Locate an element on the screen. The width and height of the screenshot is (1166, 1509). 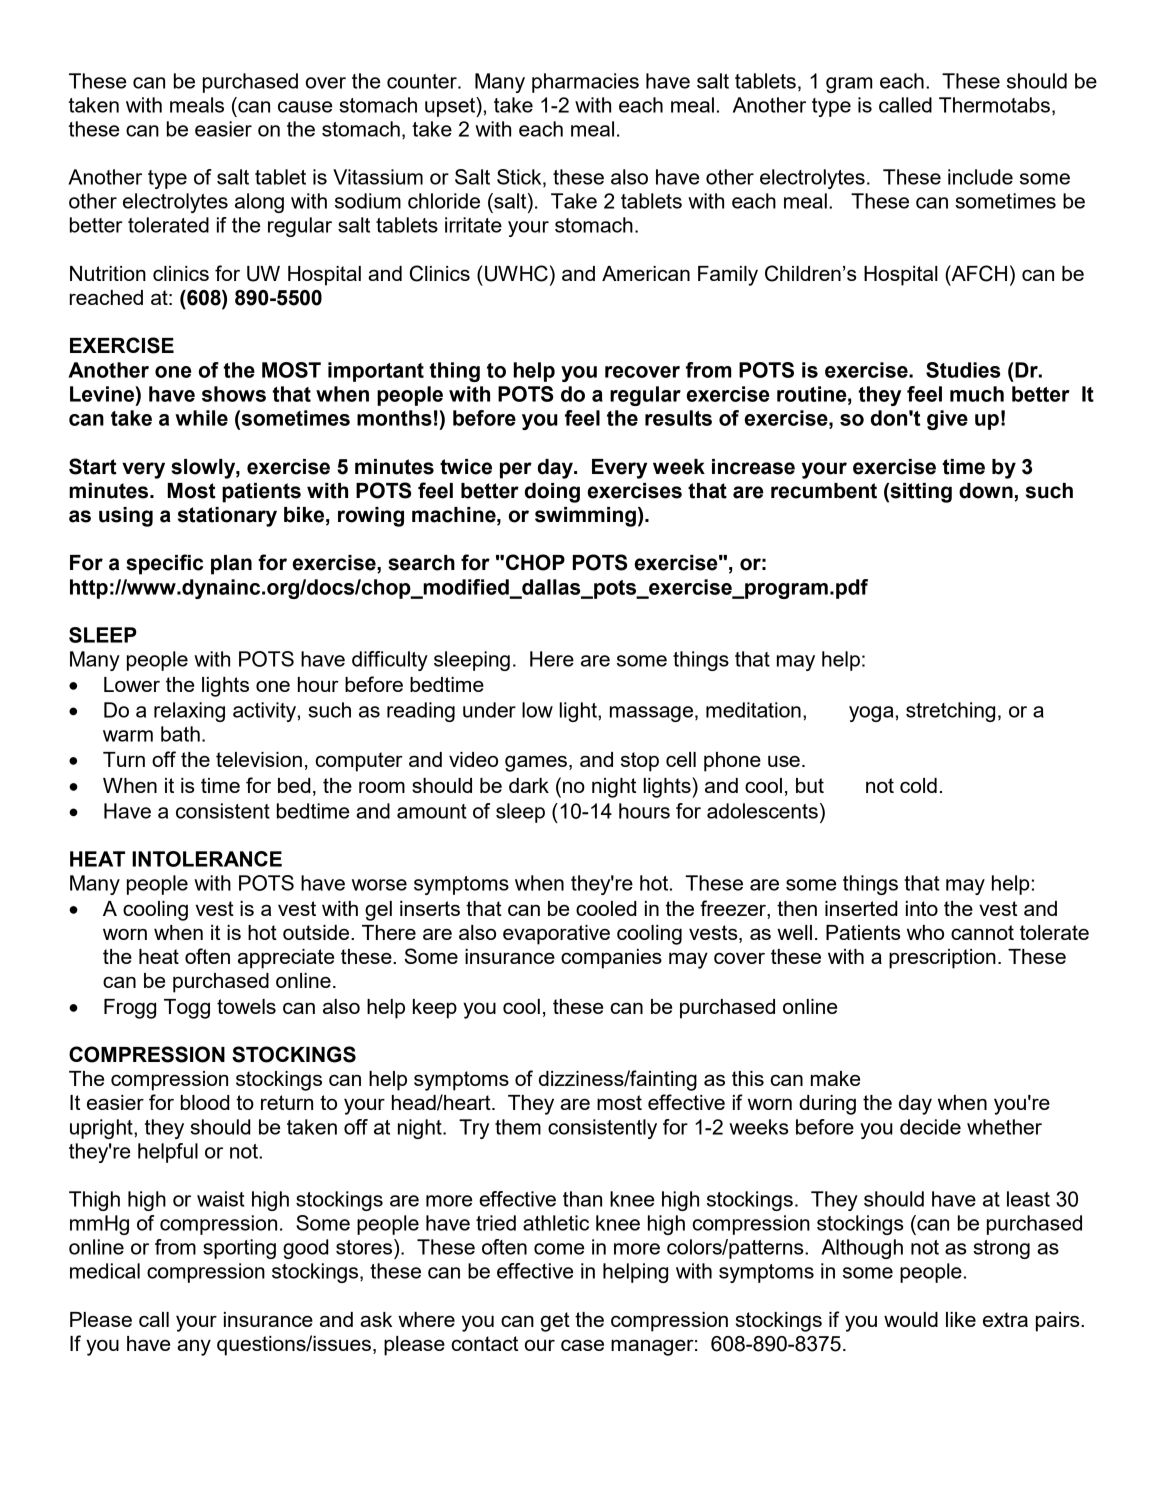
include is located at coordinates (980, 177).
